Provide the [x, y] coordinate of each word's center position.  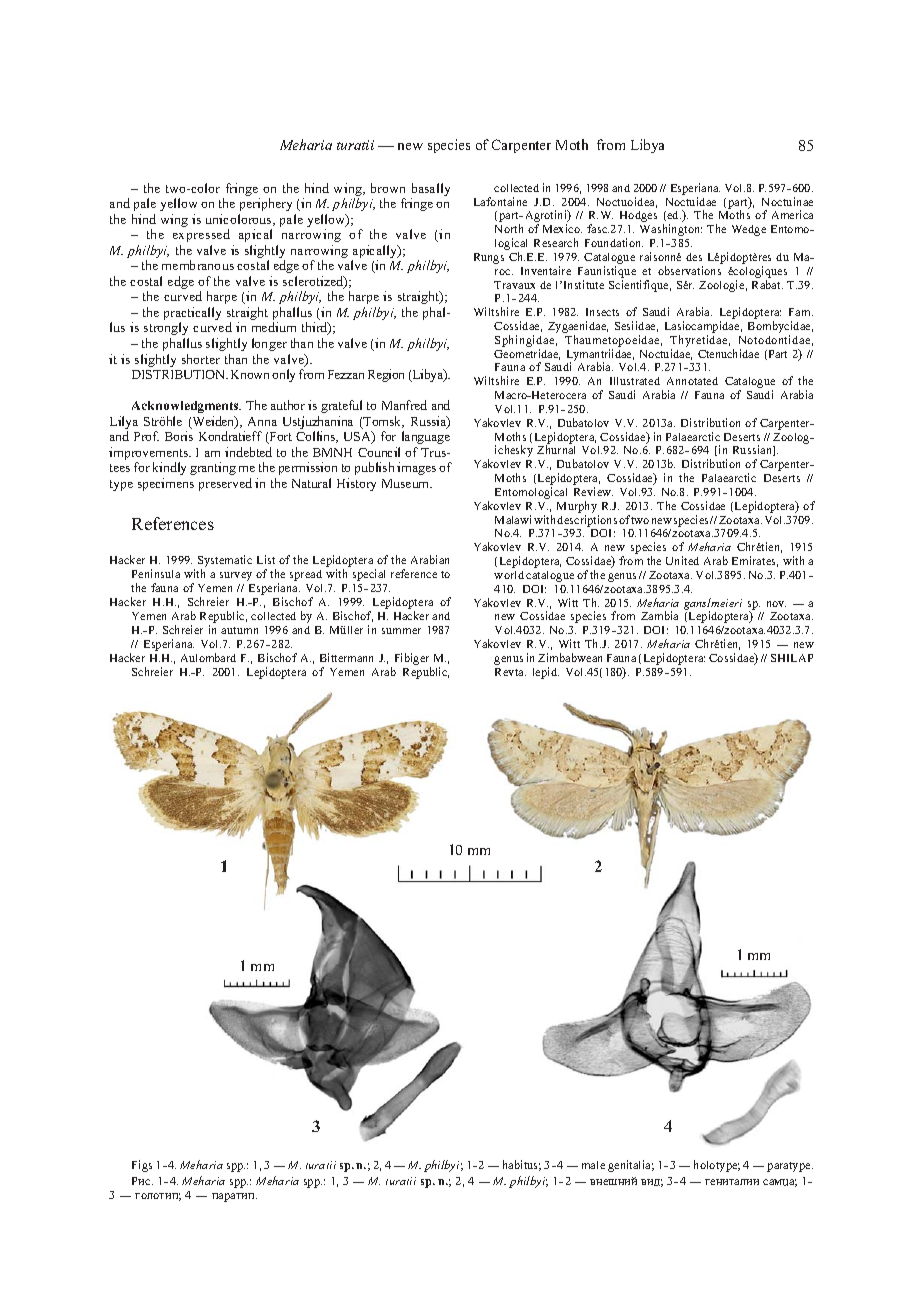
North [509, 228]
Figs [142, 1166]
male [593, 1165]
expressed [201, 235]
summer [401, 631]
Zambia [659, 615]
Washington [671, 230]
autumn [239, 630]
